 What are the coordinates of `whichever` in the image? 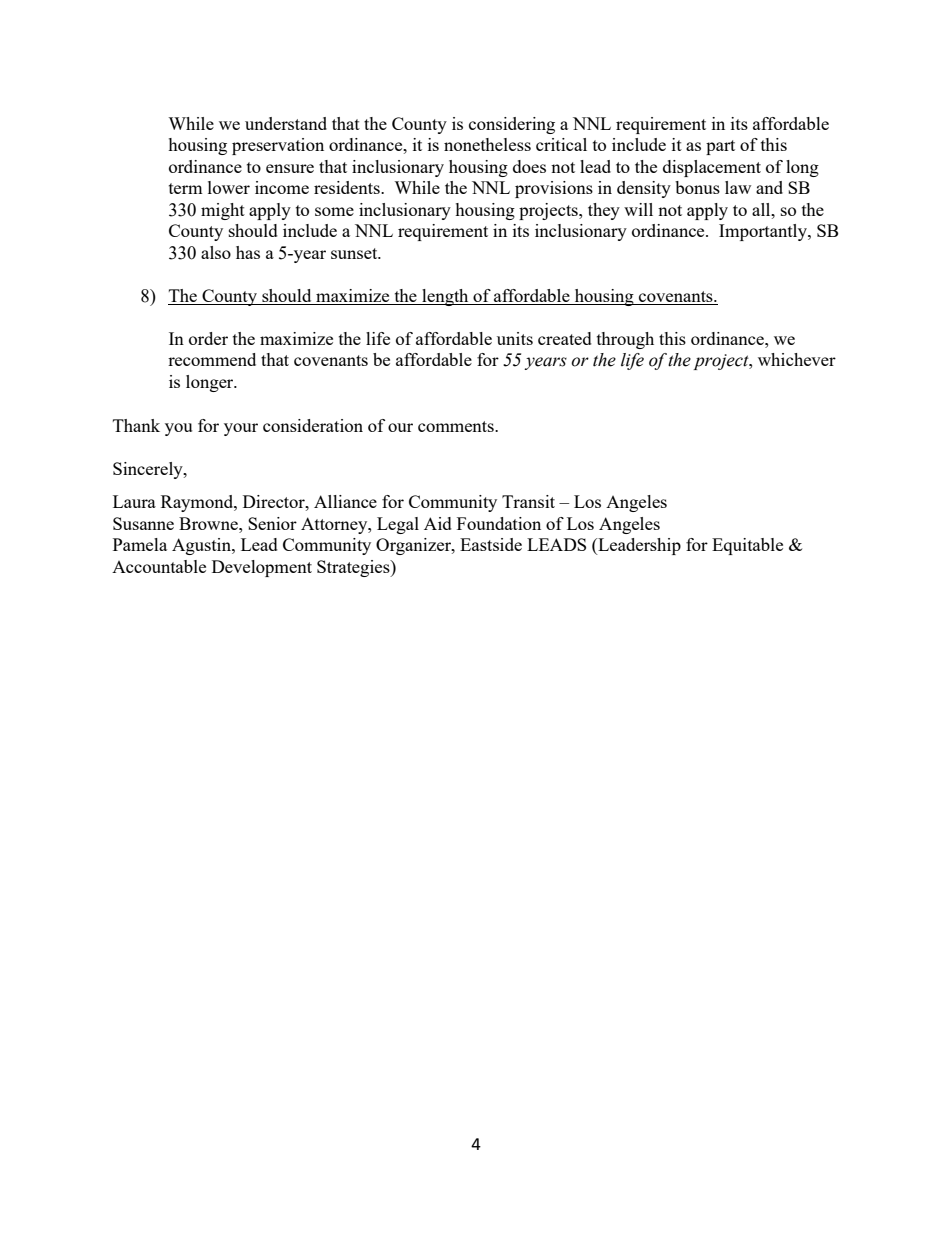 It's located at (797, 359).
